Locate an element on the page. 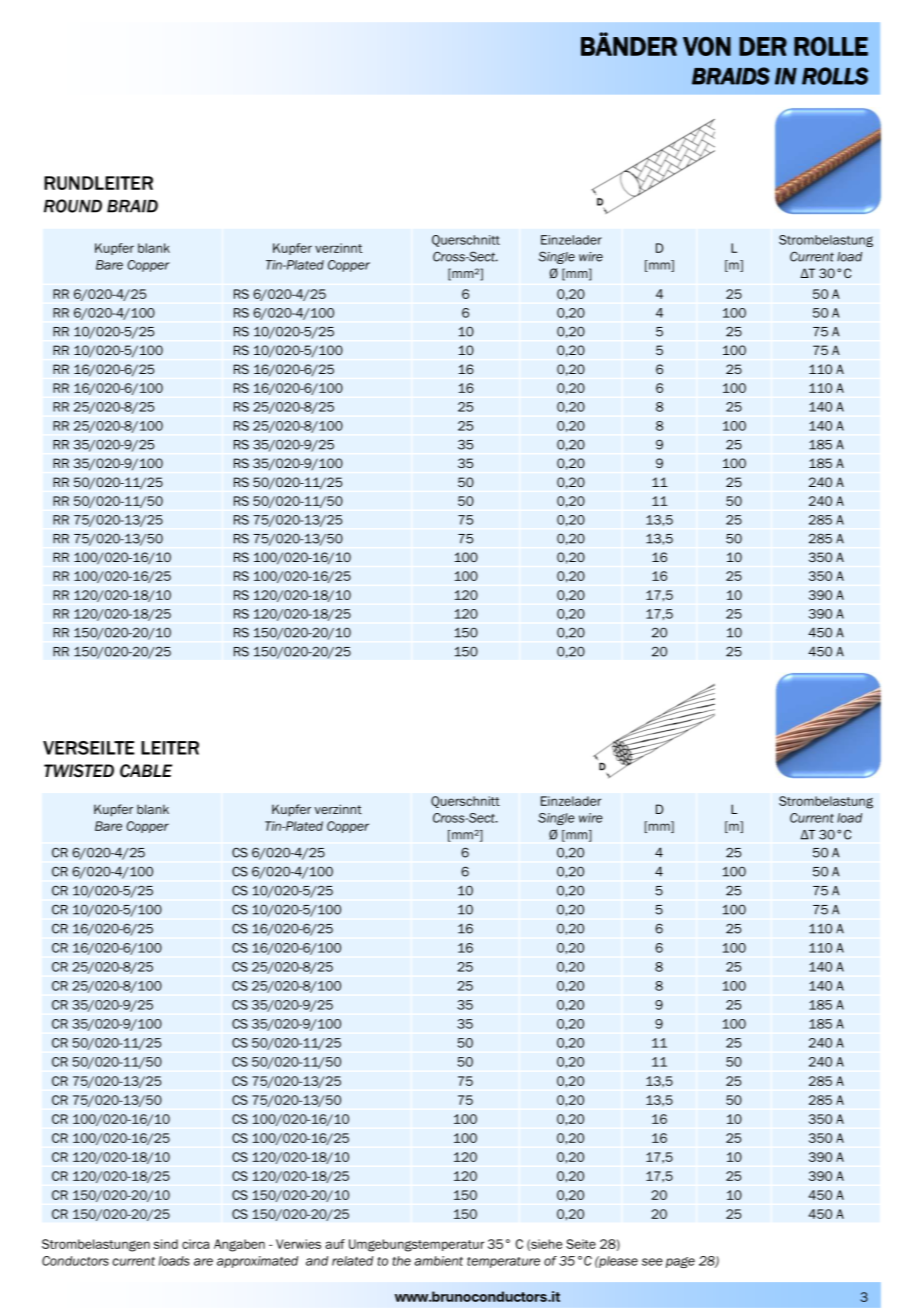 The height and width of the image is (1308, 924). page is located at coordinates (680, 1262).
